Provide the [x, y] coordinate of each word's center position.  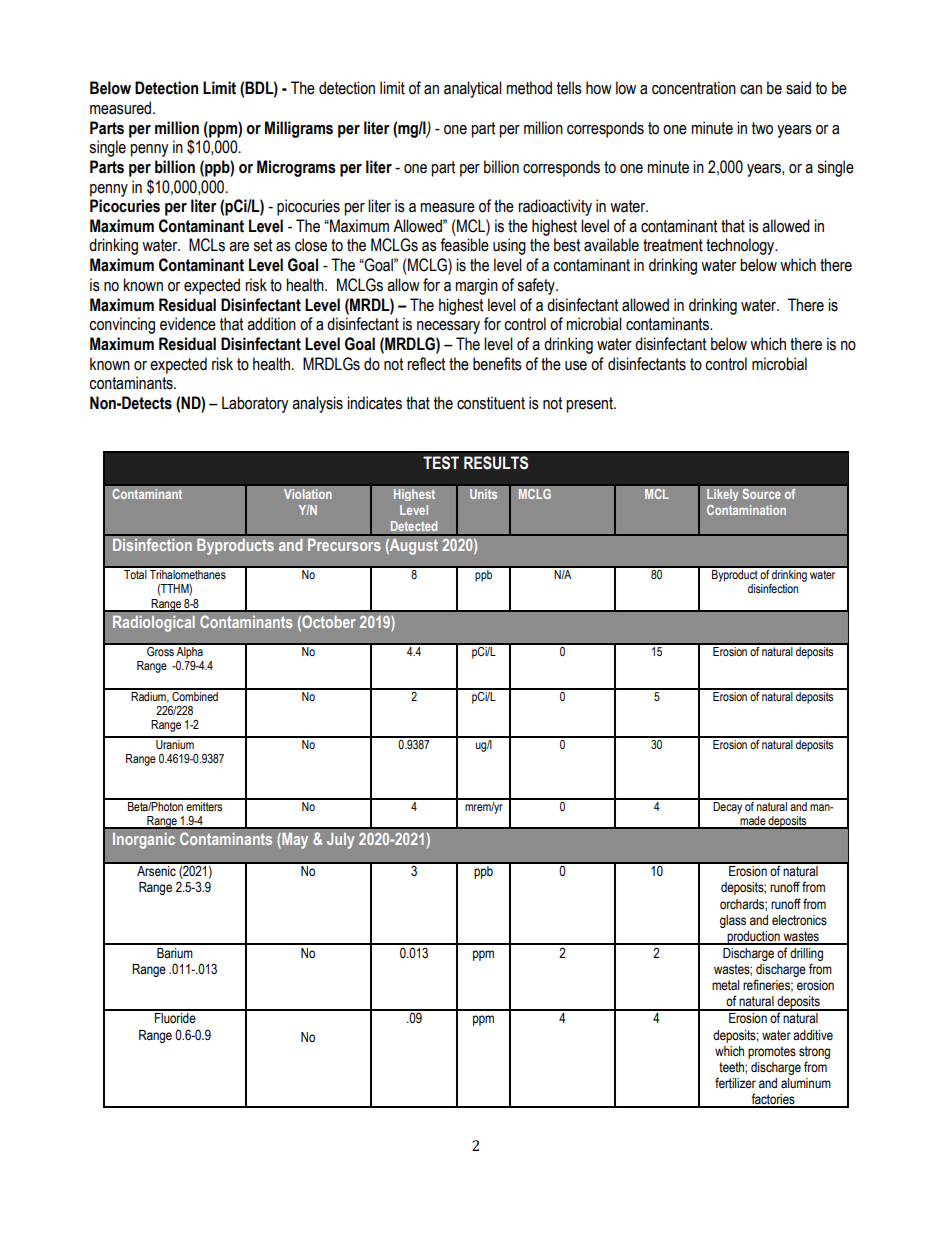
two [762, 128]
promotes [772, 1052]
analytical [473, 89]
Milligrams [299, 129]
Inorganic [144, 841]
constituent [491, 403]
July [340, 841]
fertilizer [735, 1083]
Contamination [746, 510]
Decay [727, 806]
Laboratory [255, 404]
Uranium [175, 743]
